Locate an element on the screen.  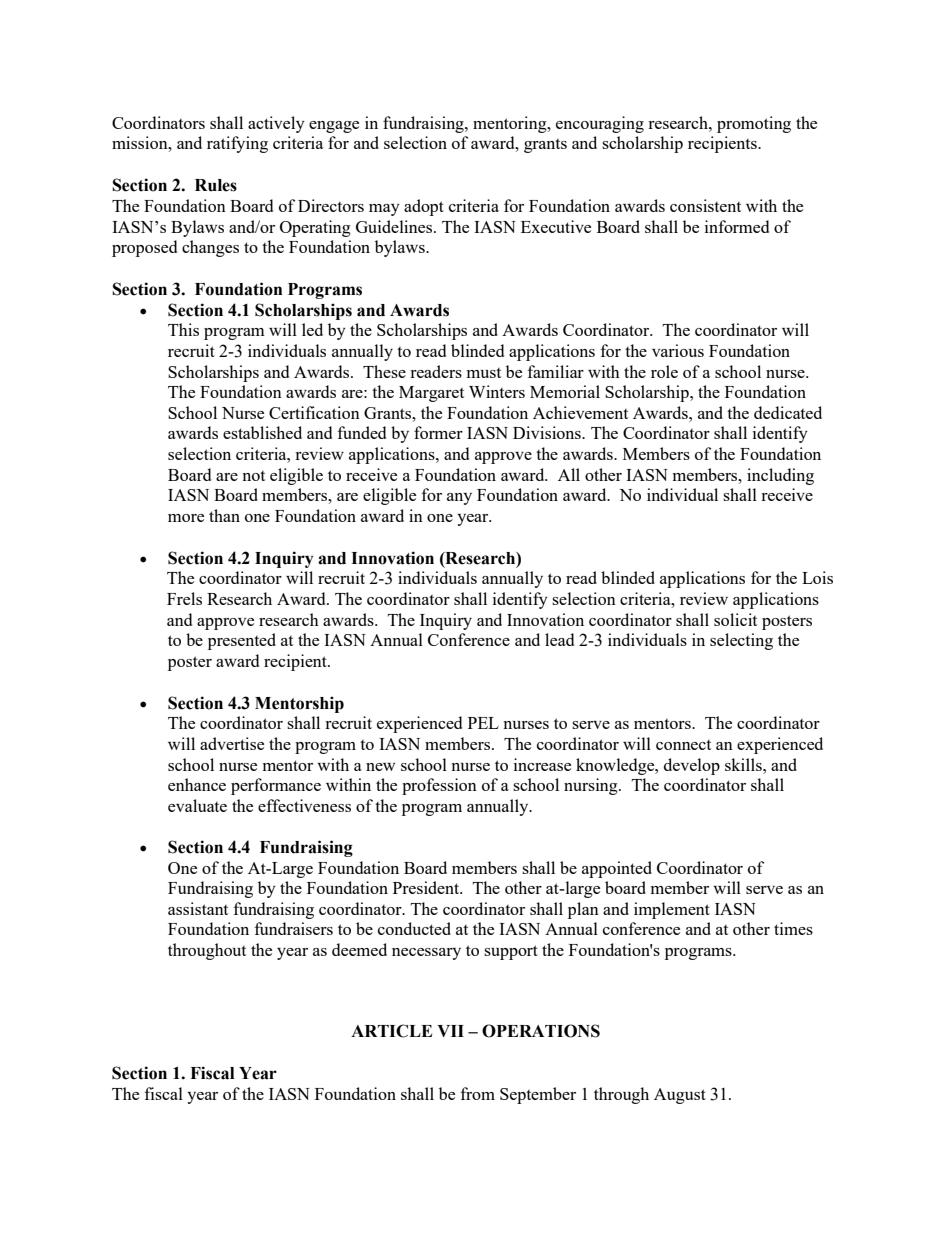
presented is located at coordinates (242, 641).
